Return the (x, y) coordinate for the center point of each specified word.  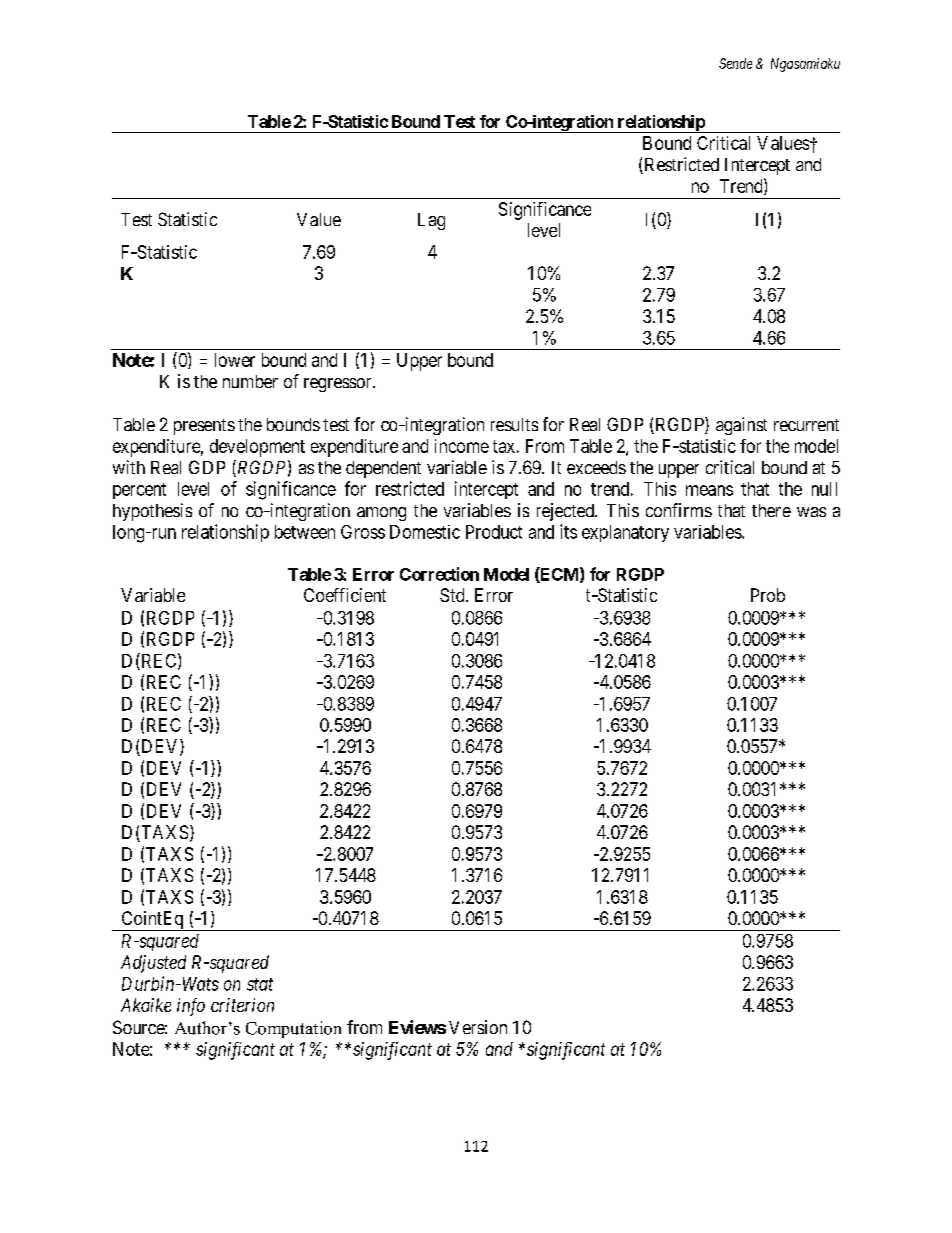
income (462, 446)
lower (235, 360)
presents (204, 427)
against (741, 426)
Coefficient (345, 595)
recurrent (806, 425)
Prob (768, 595)
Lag (431, 221)
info (191, 1007)
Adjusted (153, 964)
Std (453, 595)
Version (478, 1027)
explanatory (625, 533)
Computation (293, 1029)
